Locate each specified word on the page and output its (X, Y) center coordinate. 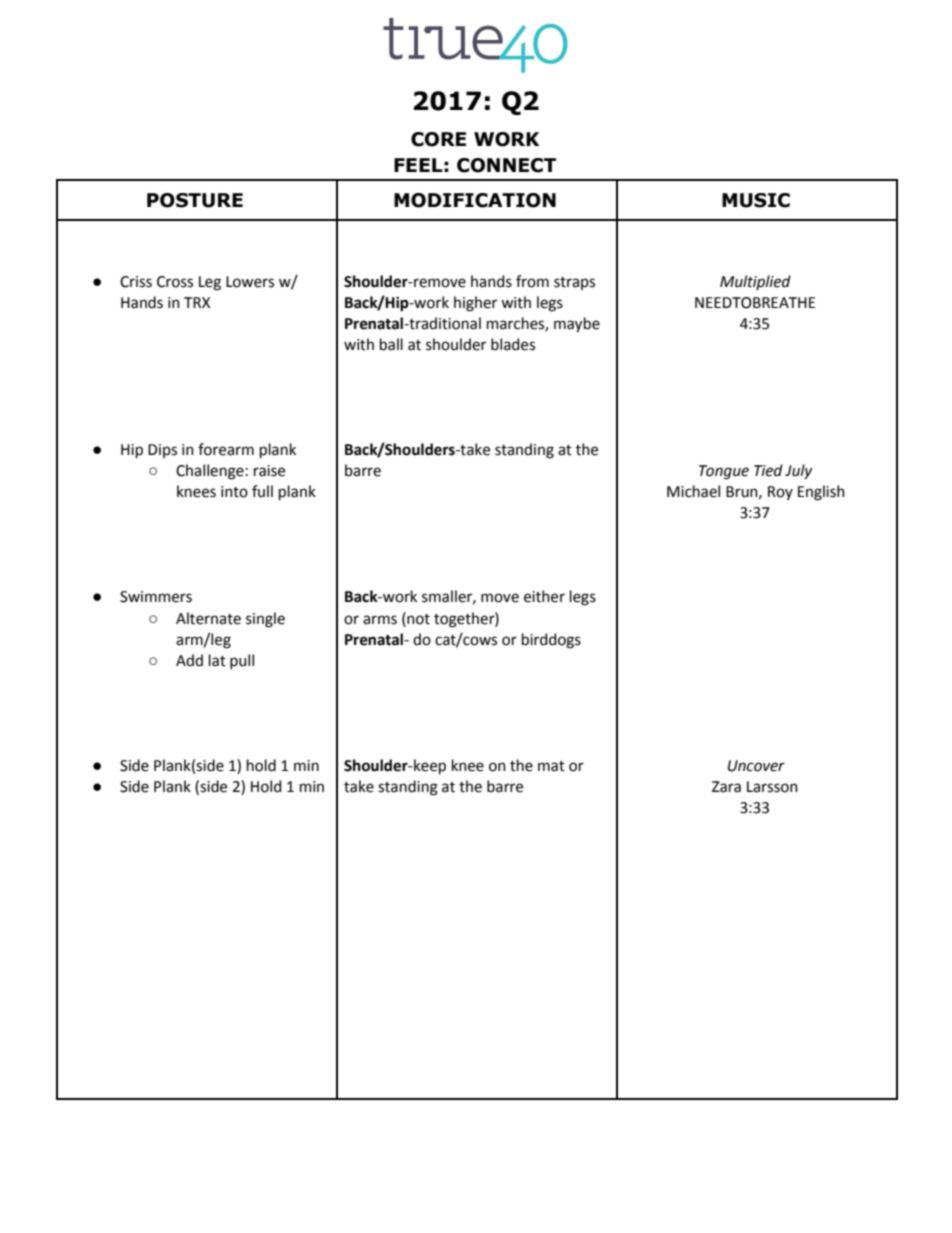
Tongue (724, 472)
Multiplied (755, 282)
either (544, 596)
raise (269, 471)
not (417, 618)
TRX (197, 302)
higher (475, 304)
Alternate (208, 618)
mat (551, 766)
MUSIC (756, 200)
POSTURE (195, 200)
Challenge (210, 472)
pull (242, 661)
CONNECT (506, 165)
